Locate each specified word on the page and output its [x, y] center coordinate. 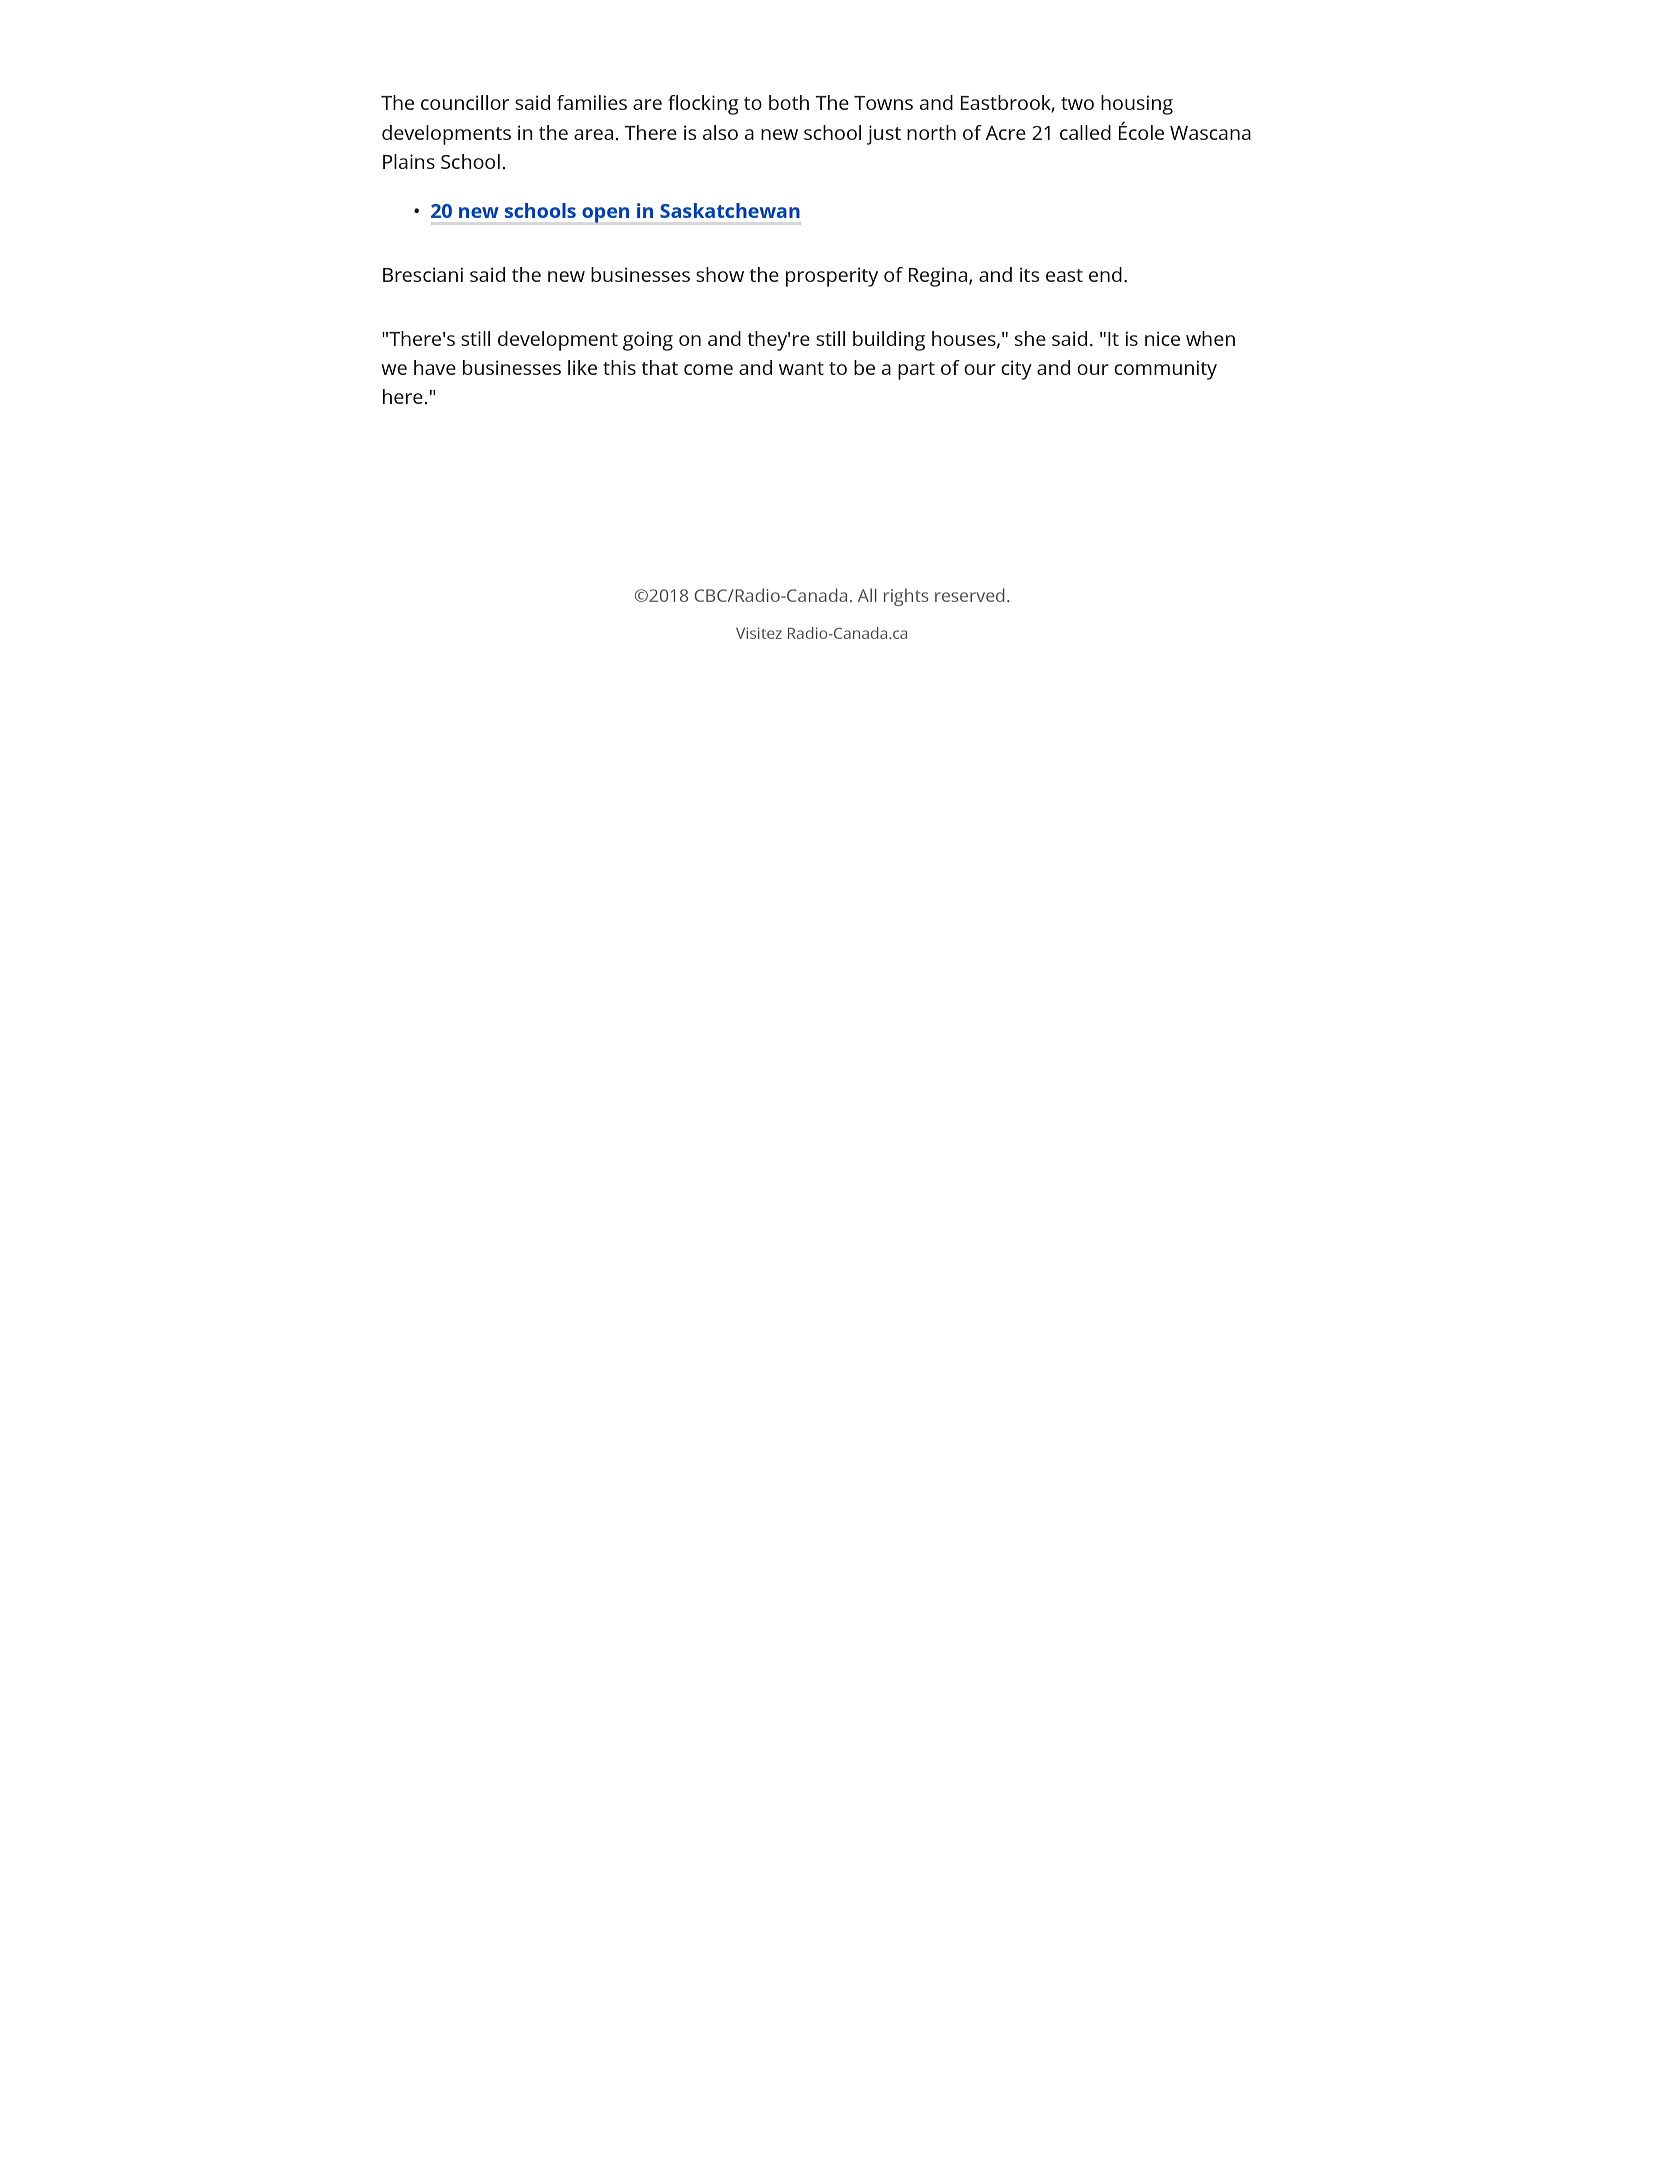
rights [906, 597]
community [1165, 370]
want [801, 368]
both [789, 102]
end [1105, 274]
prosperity [832, 277]
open [605, 215]
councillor [465, 102]
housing [1137, 105]
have [435, 367]
